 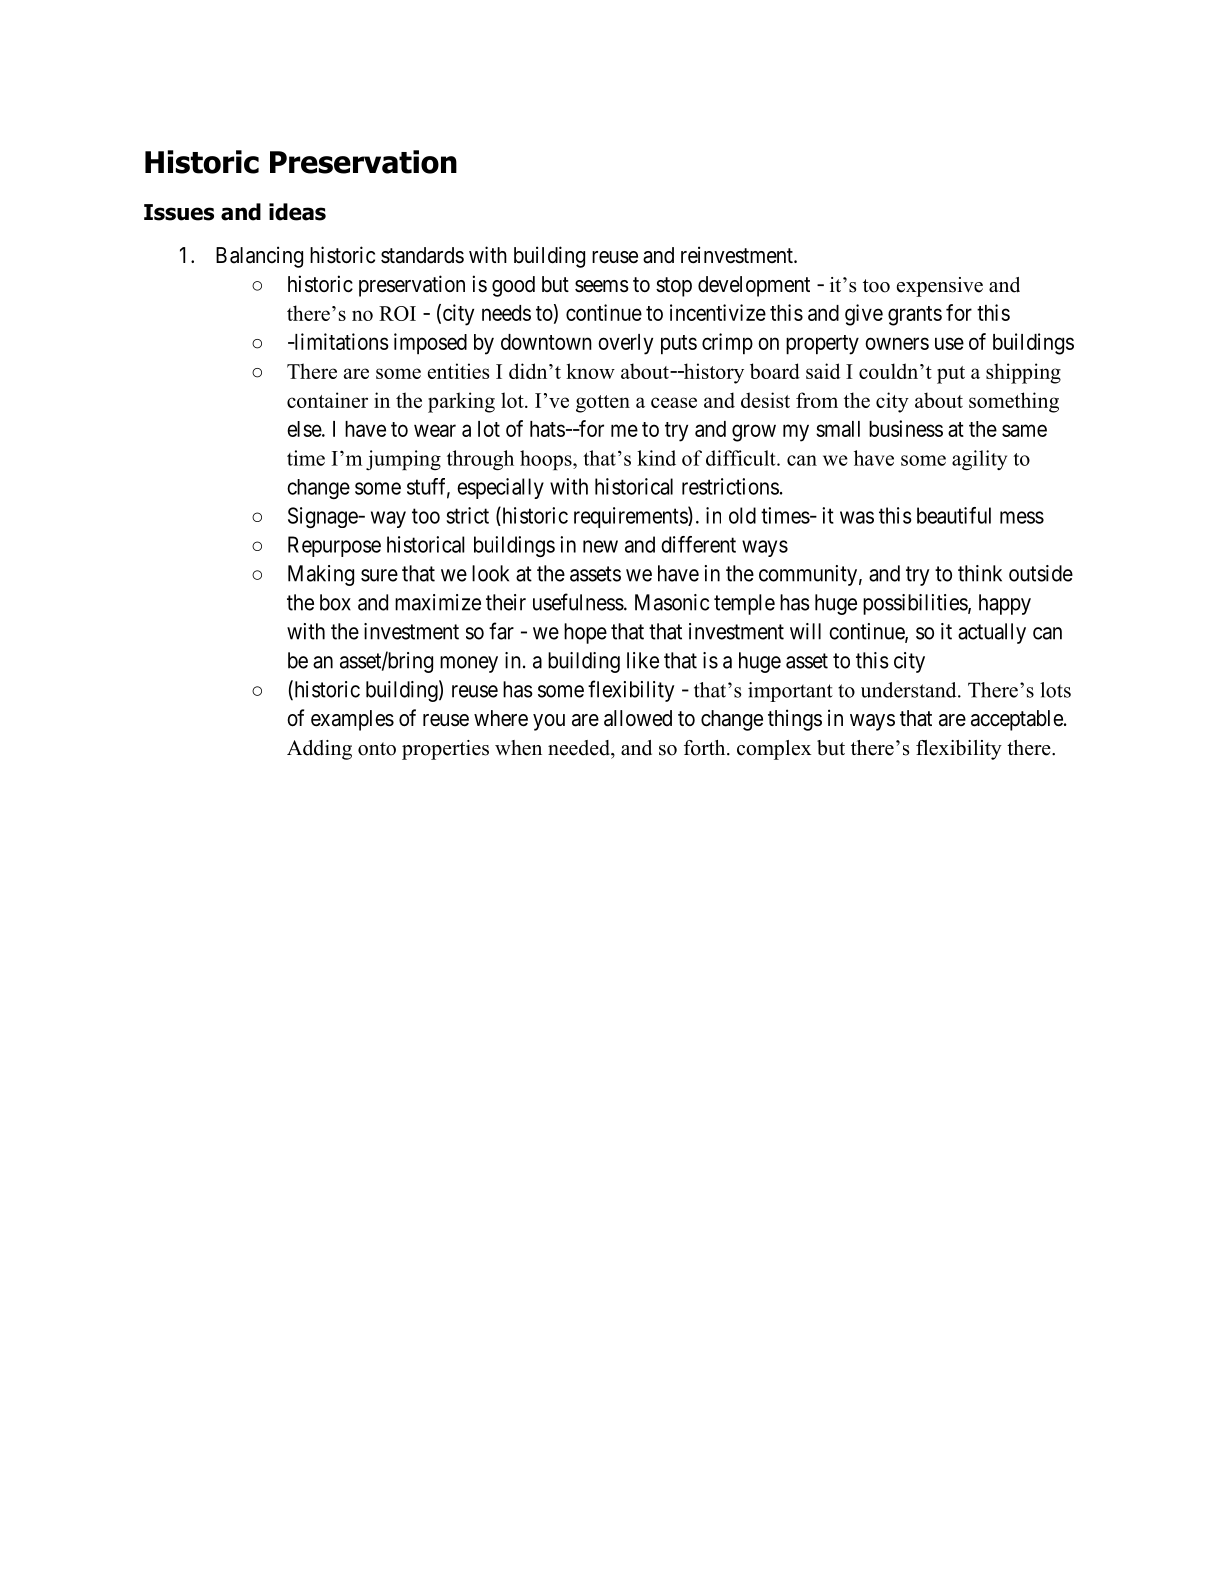 I want to click on box, so click(x=335, y=602).
